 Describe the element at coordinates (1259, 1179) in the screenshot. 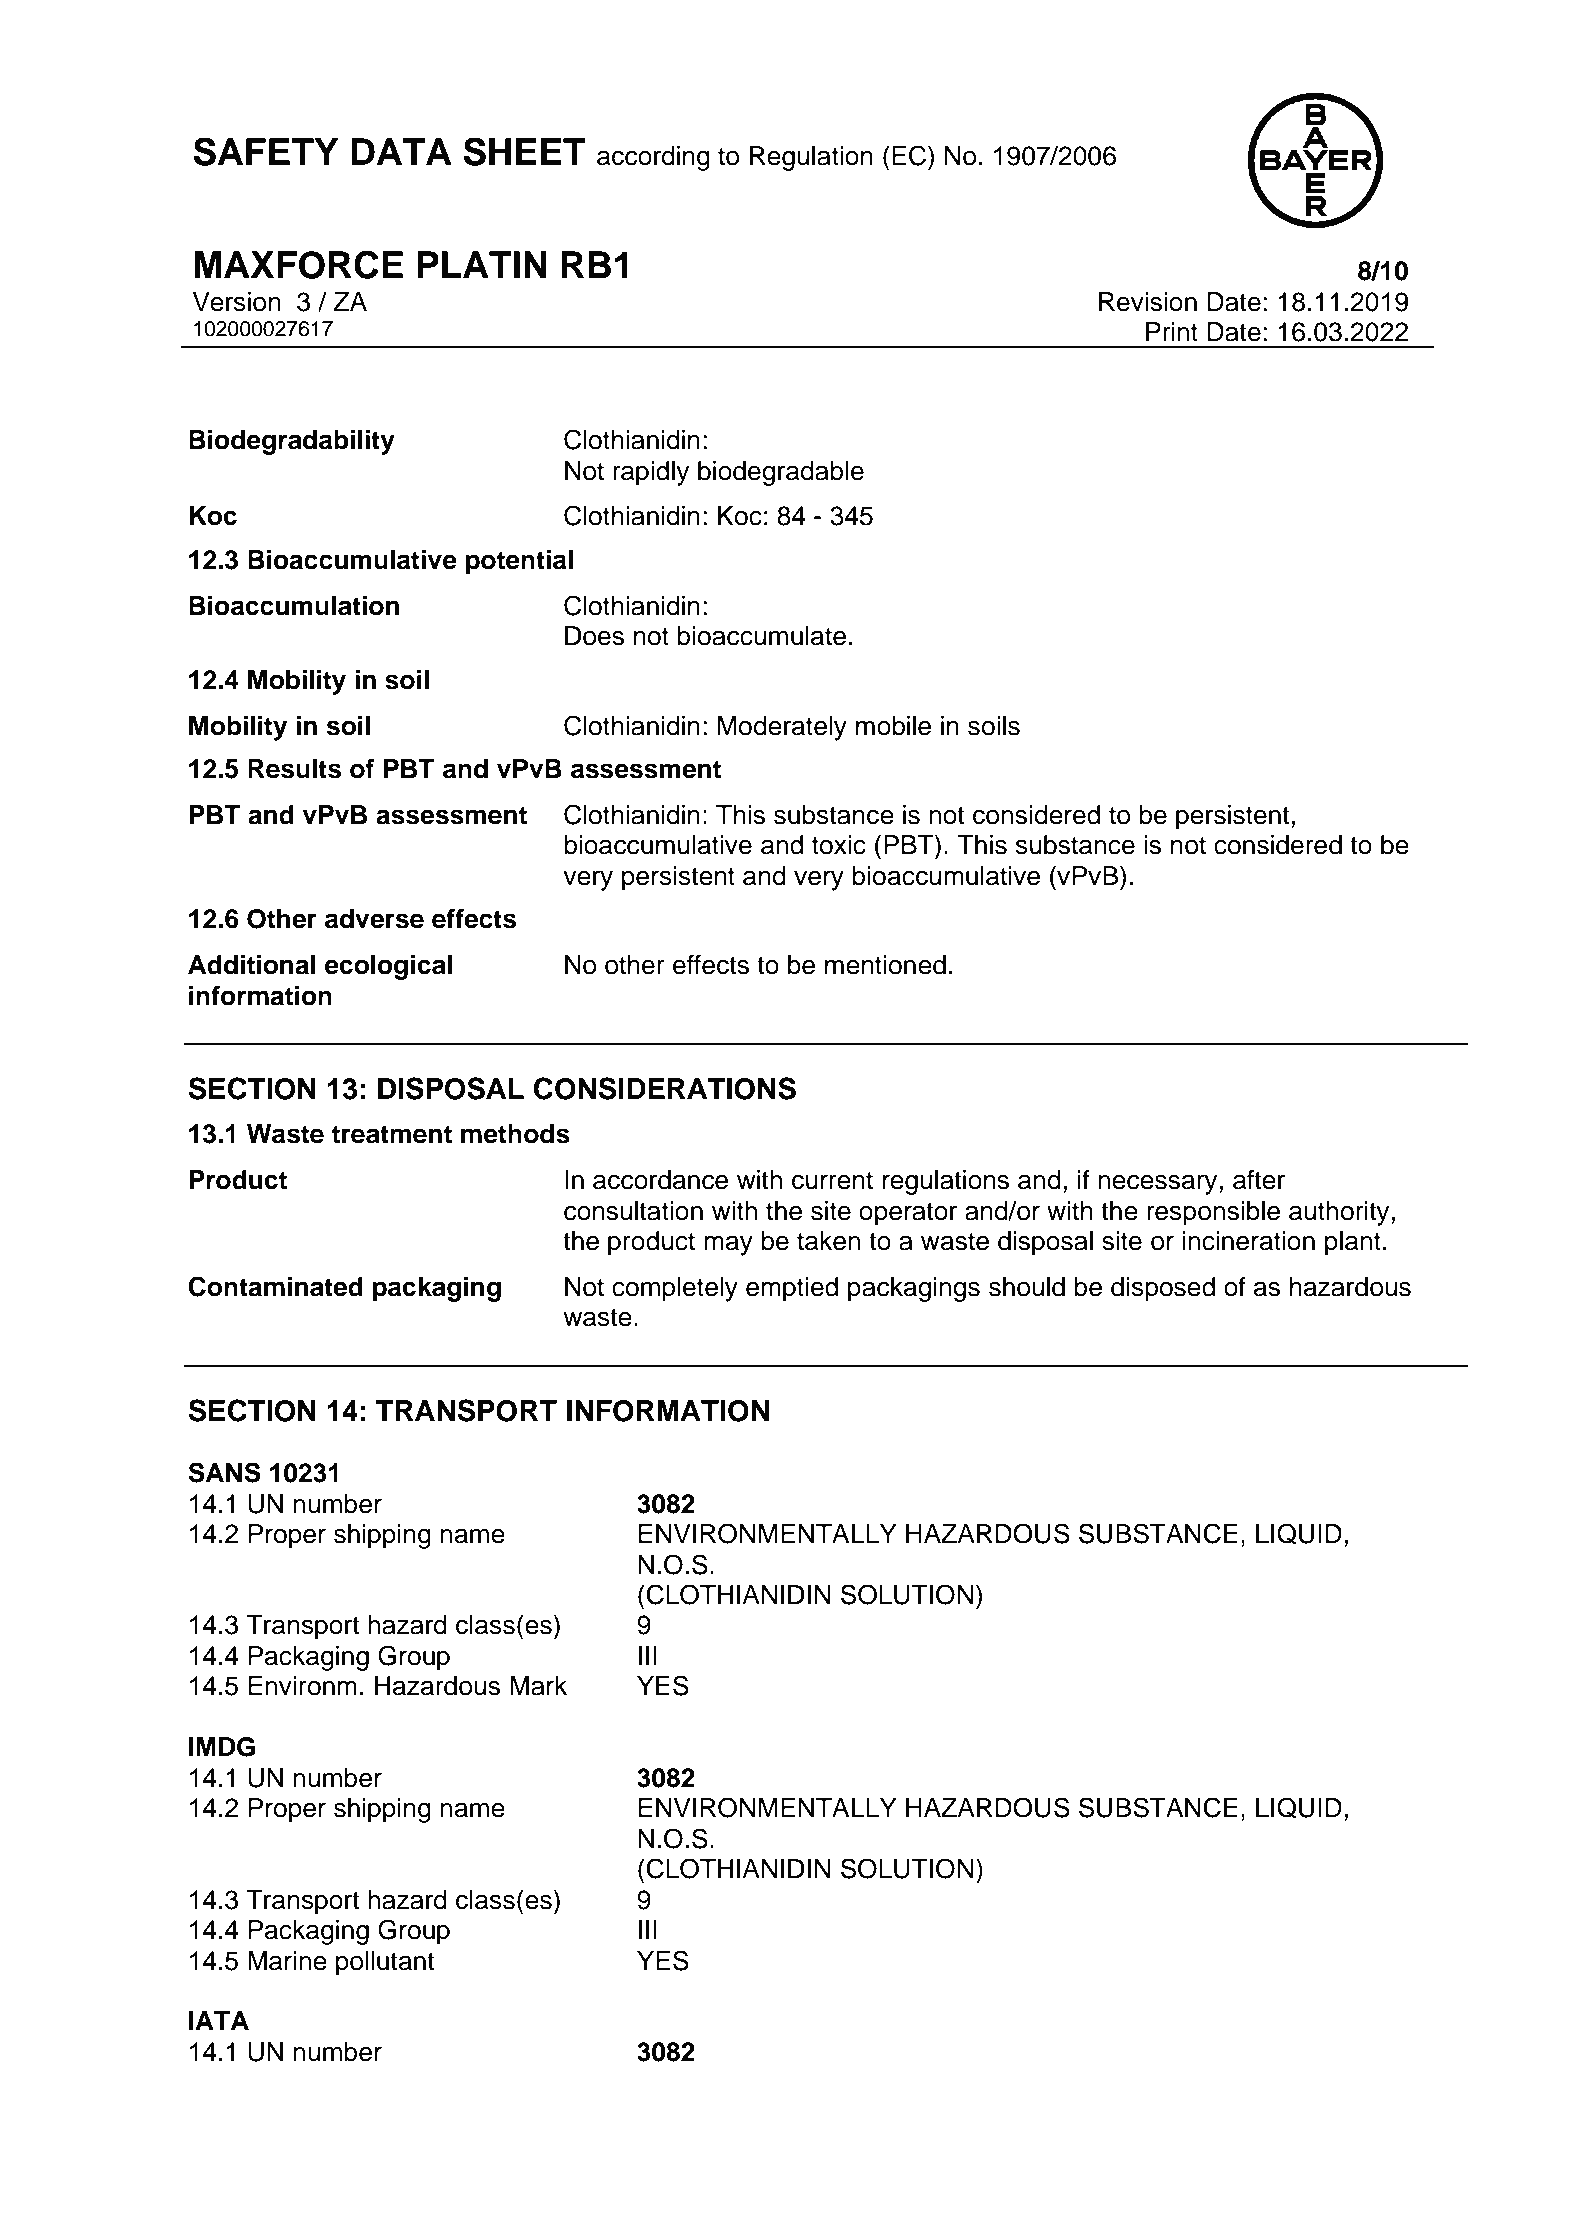

I see `after` at that location.
